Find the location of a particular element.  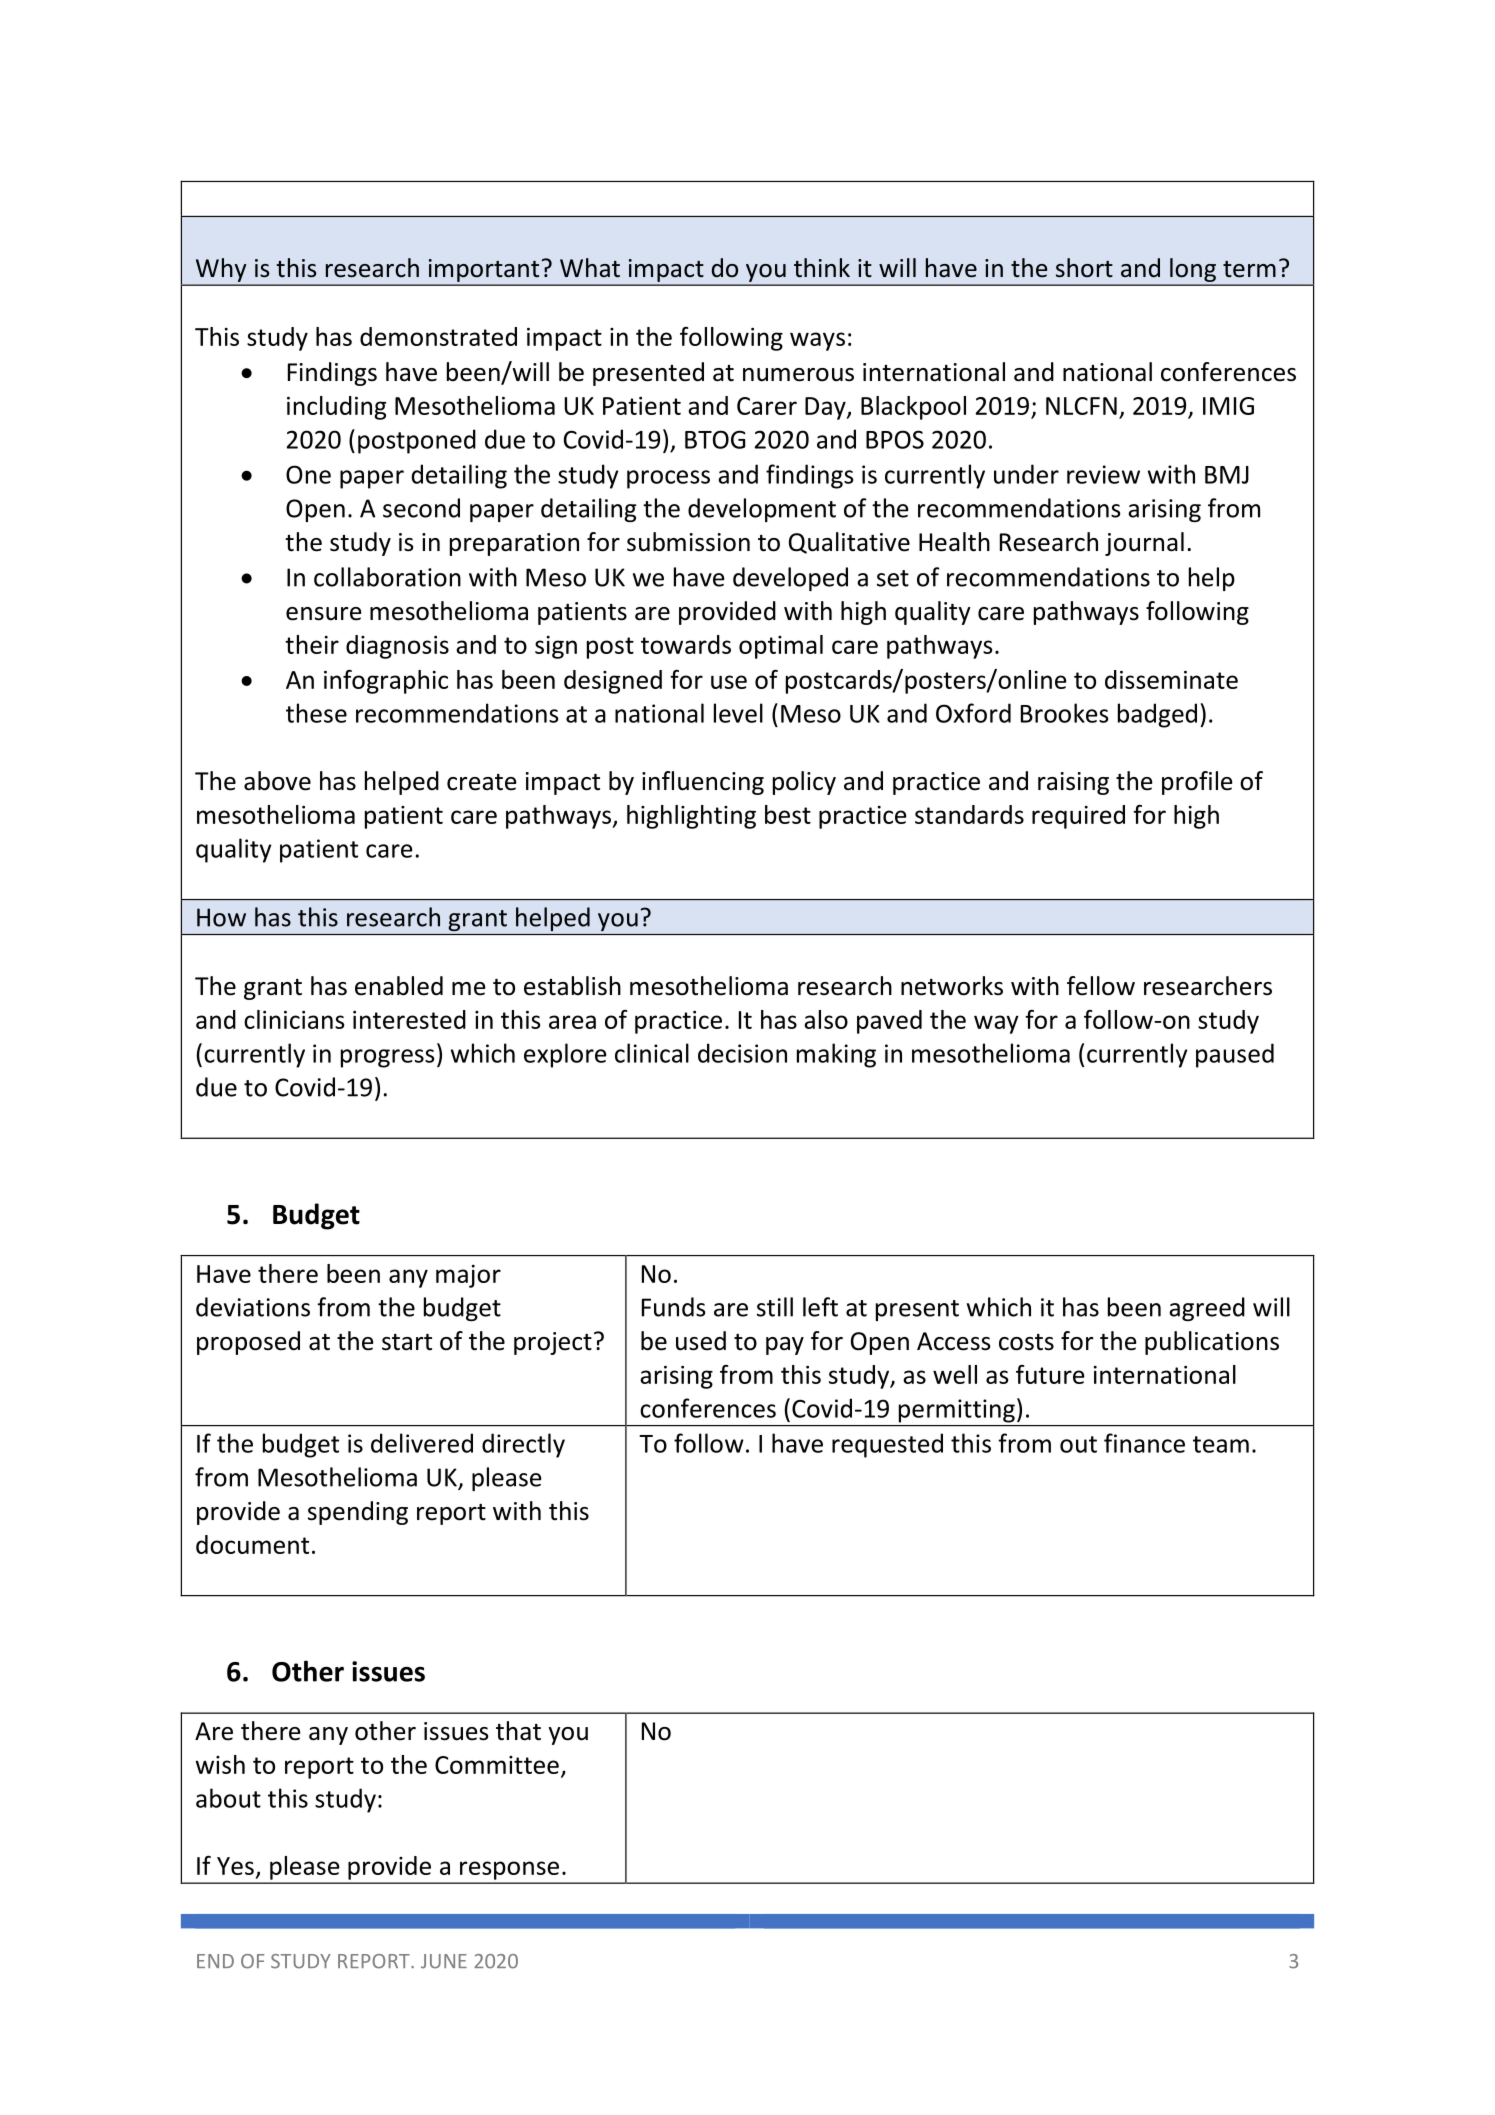

progress is located at coordinates (387, 1058).
